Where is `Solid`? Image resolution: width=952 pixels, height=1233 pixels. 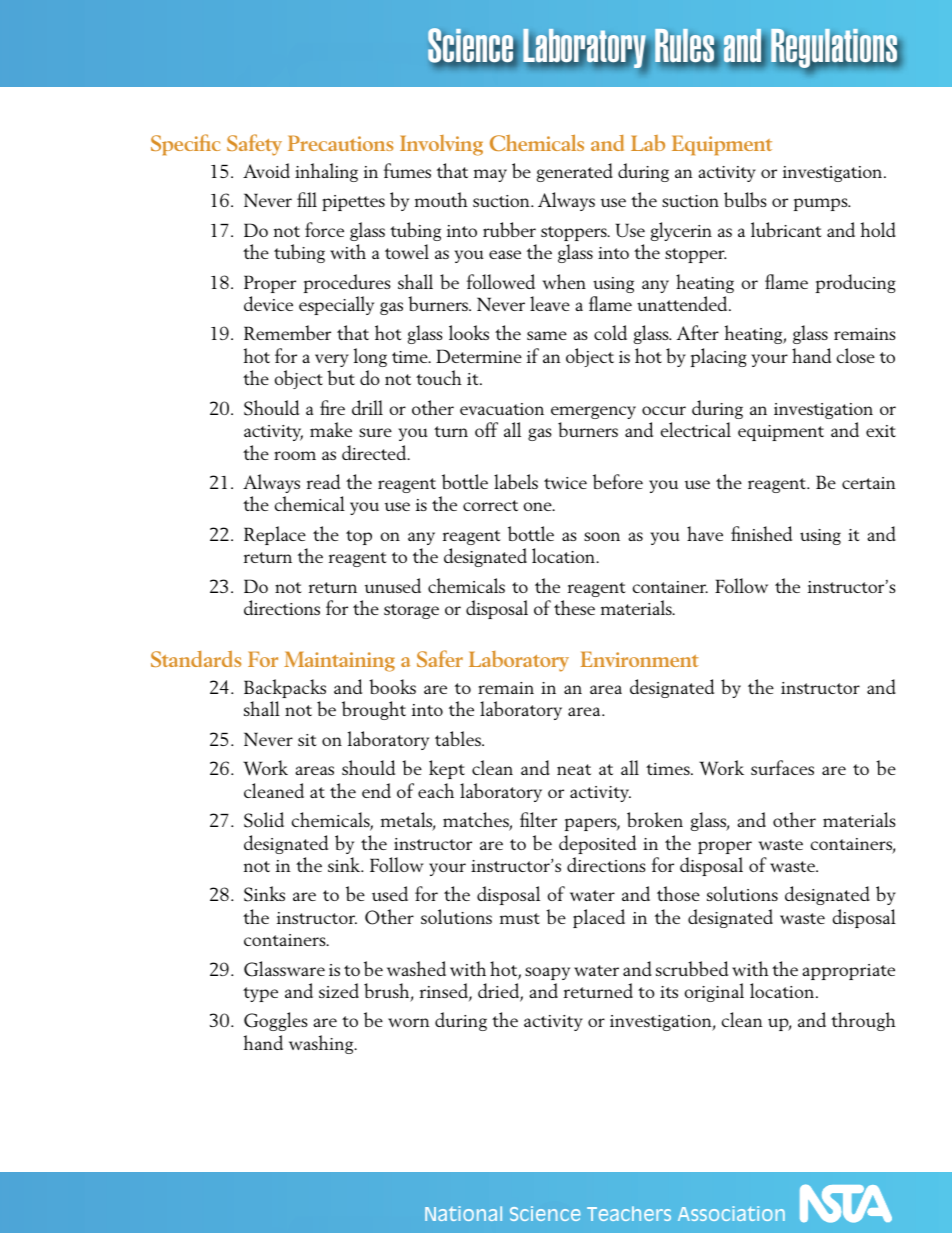 Solid is located at coordinates (264, 820).
